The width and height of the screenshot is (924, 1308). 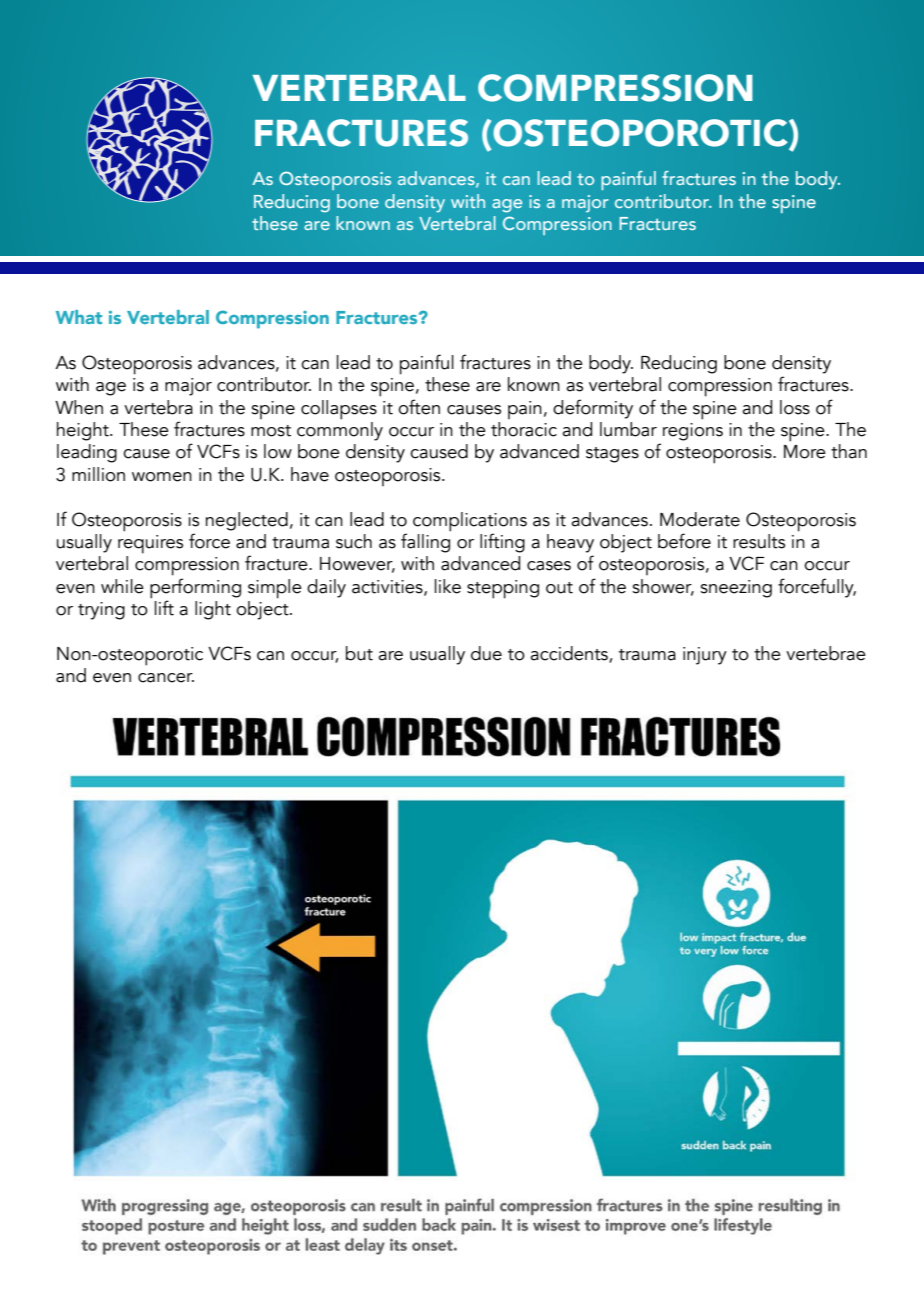 I want to click on complications, so click(x=470, y=522).
